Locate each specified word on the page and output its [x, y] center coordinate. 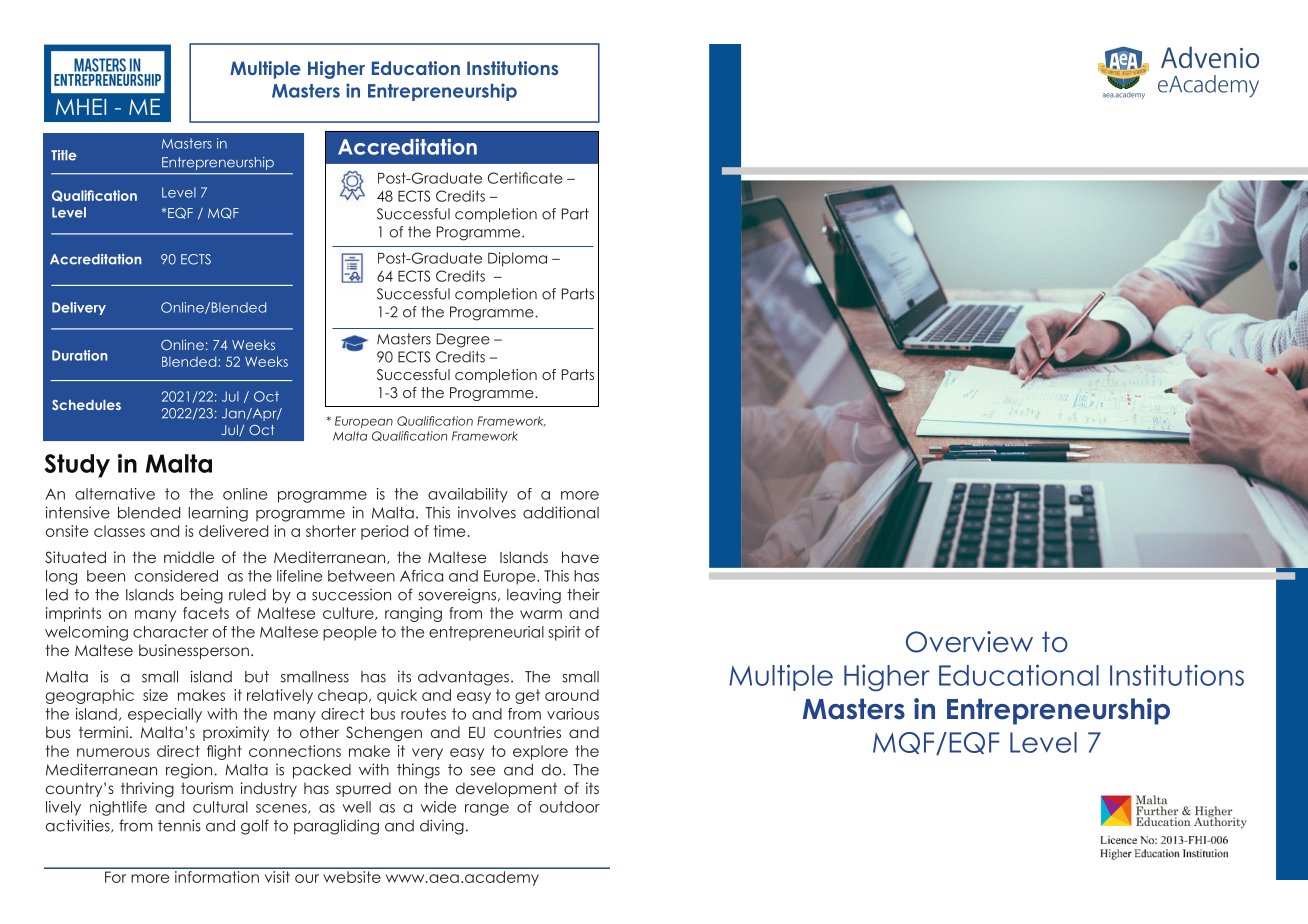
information [217, 877]
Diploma [517, 259]
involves [487, 512]
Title [64, 155]
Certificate [525, 178]
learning [218, 514]
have [580, 557]
